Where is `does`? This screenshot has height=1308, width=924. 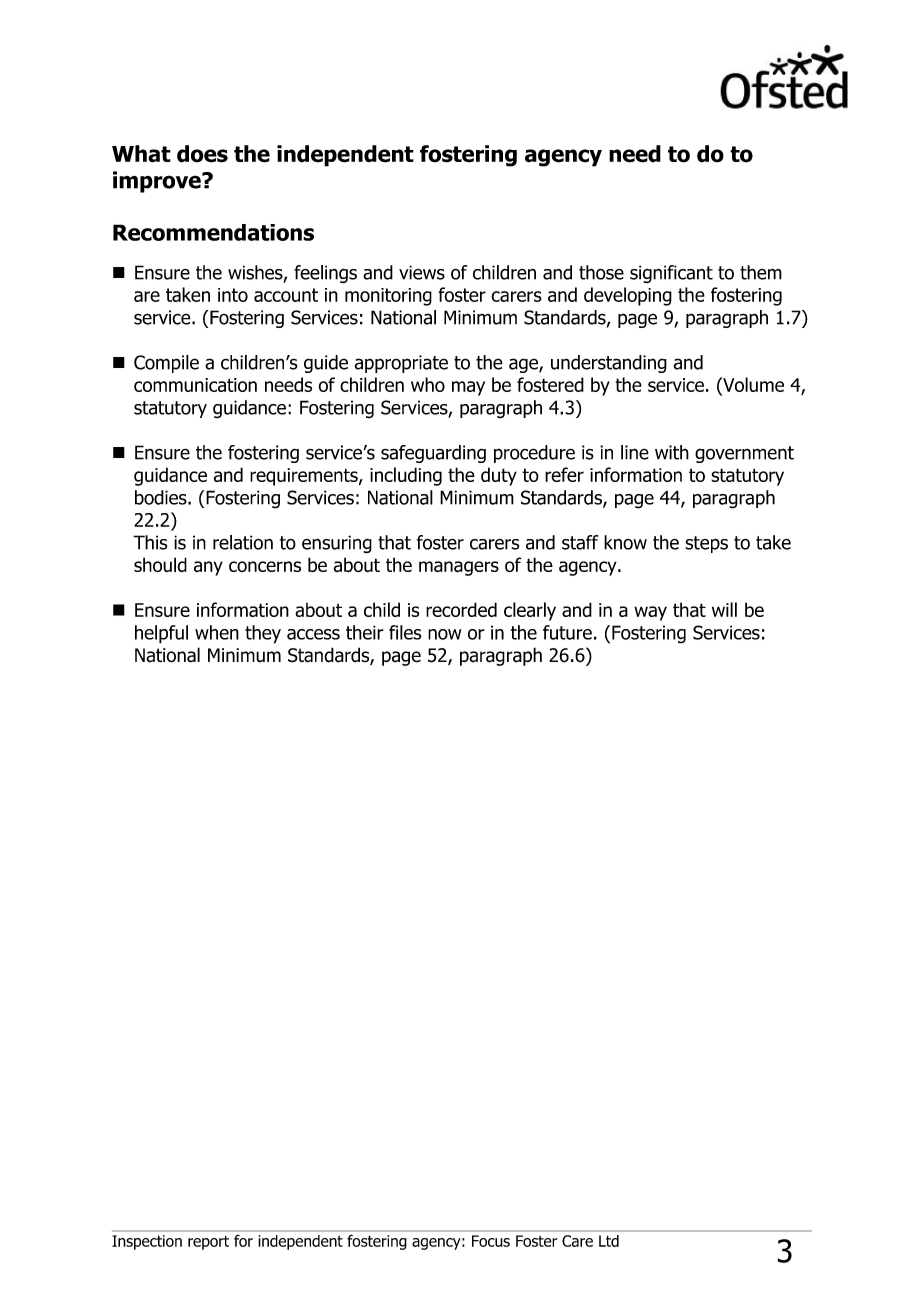 does is located at coordinates (202, 154).
